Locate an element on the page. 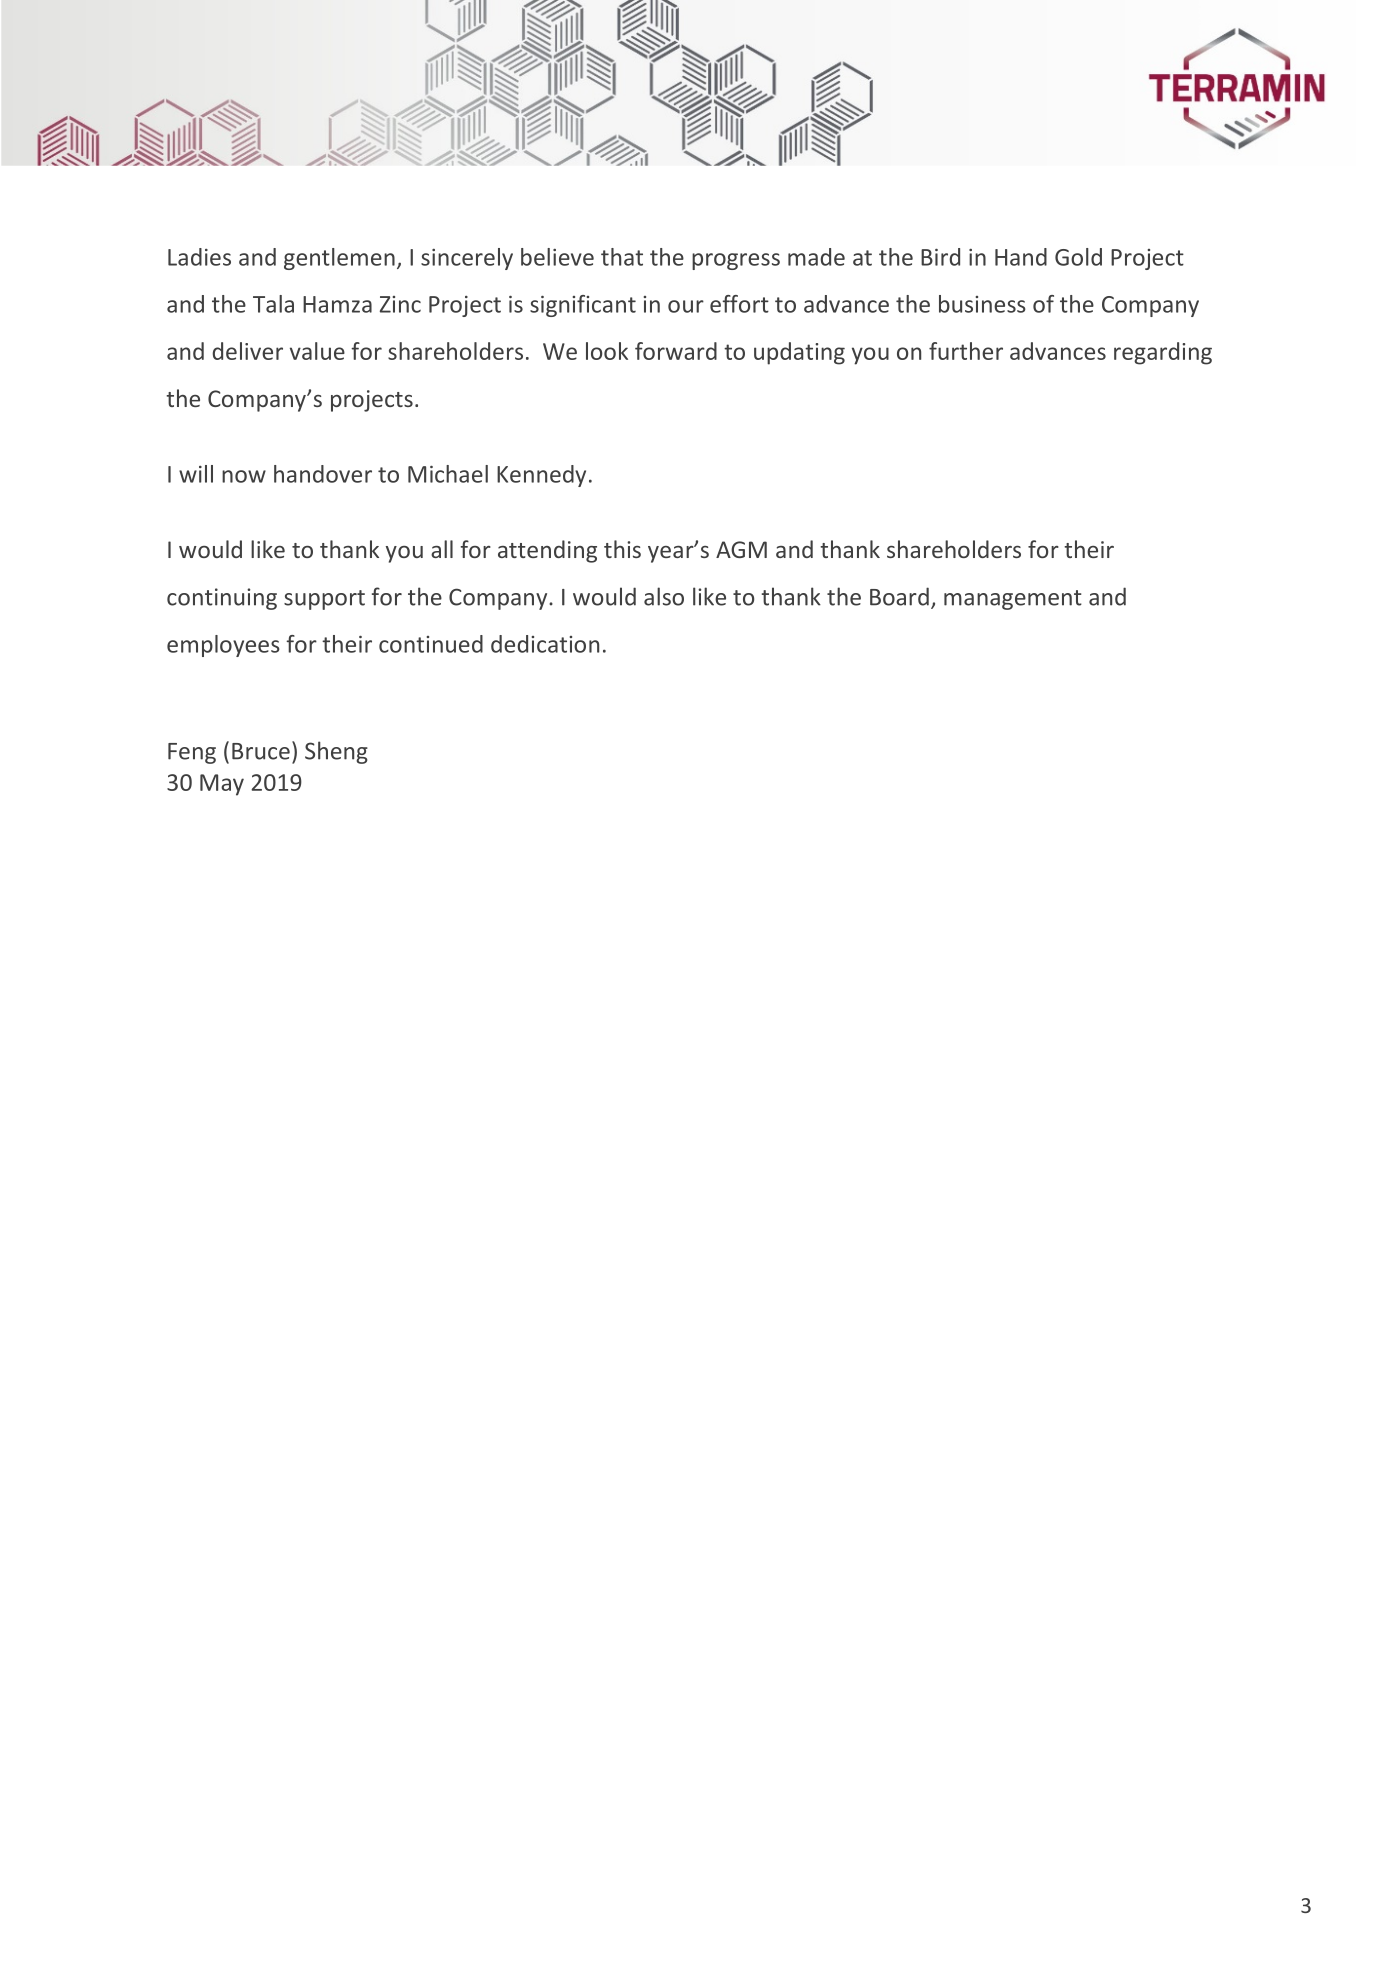  dedication is located at coordinates (545, 644).
